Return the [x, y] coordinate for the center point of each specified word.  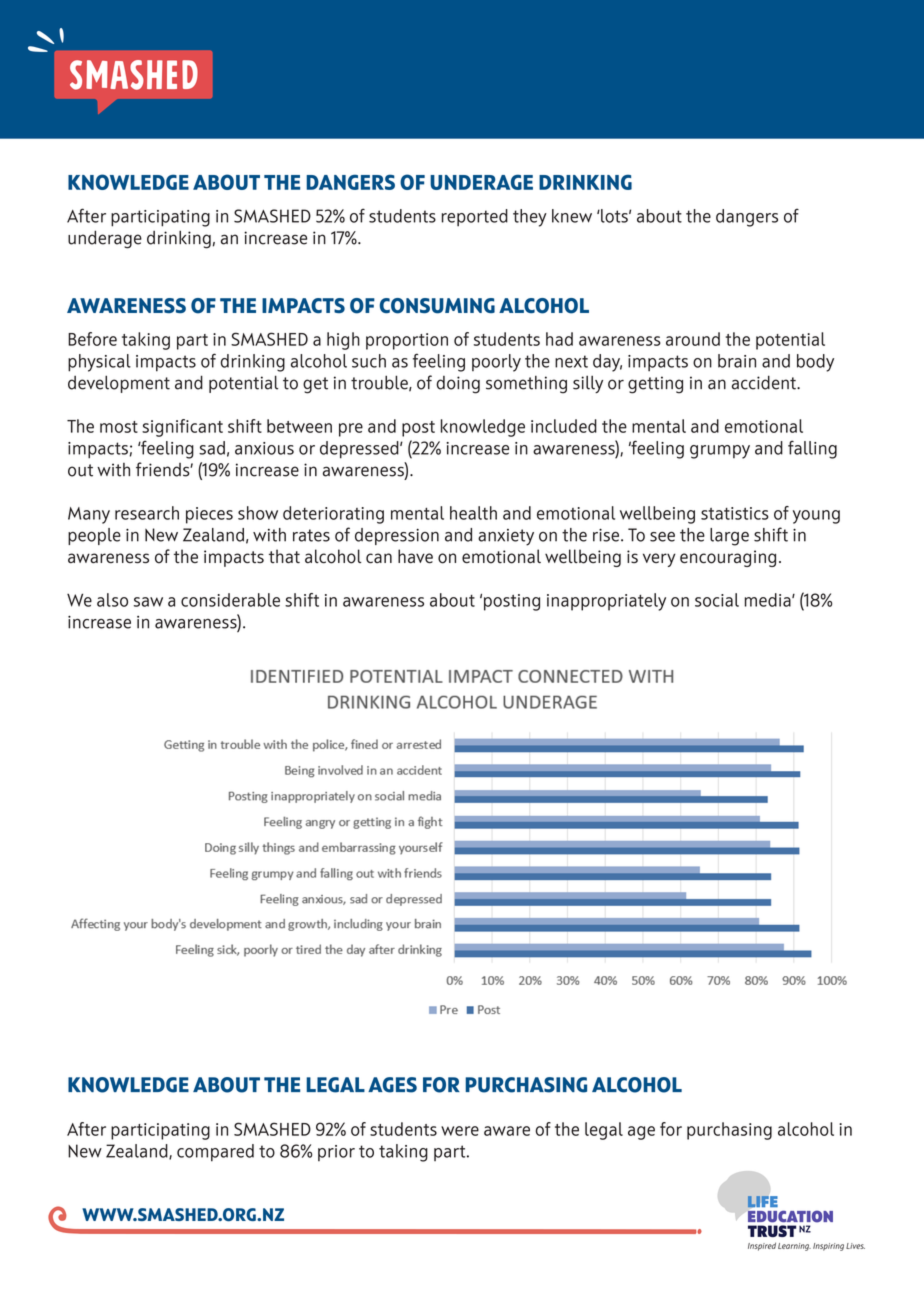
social [717, 600]
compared [215, 1153]
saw [148, 602]
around [693, 339]
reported [475, 218]
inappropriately [606, 602]
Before [92, 339]
